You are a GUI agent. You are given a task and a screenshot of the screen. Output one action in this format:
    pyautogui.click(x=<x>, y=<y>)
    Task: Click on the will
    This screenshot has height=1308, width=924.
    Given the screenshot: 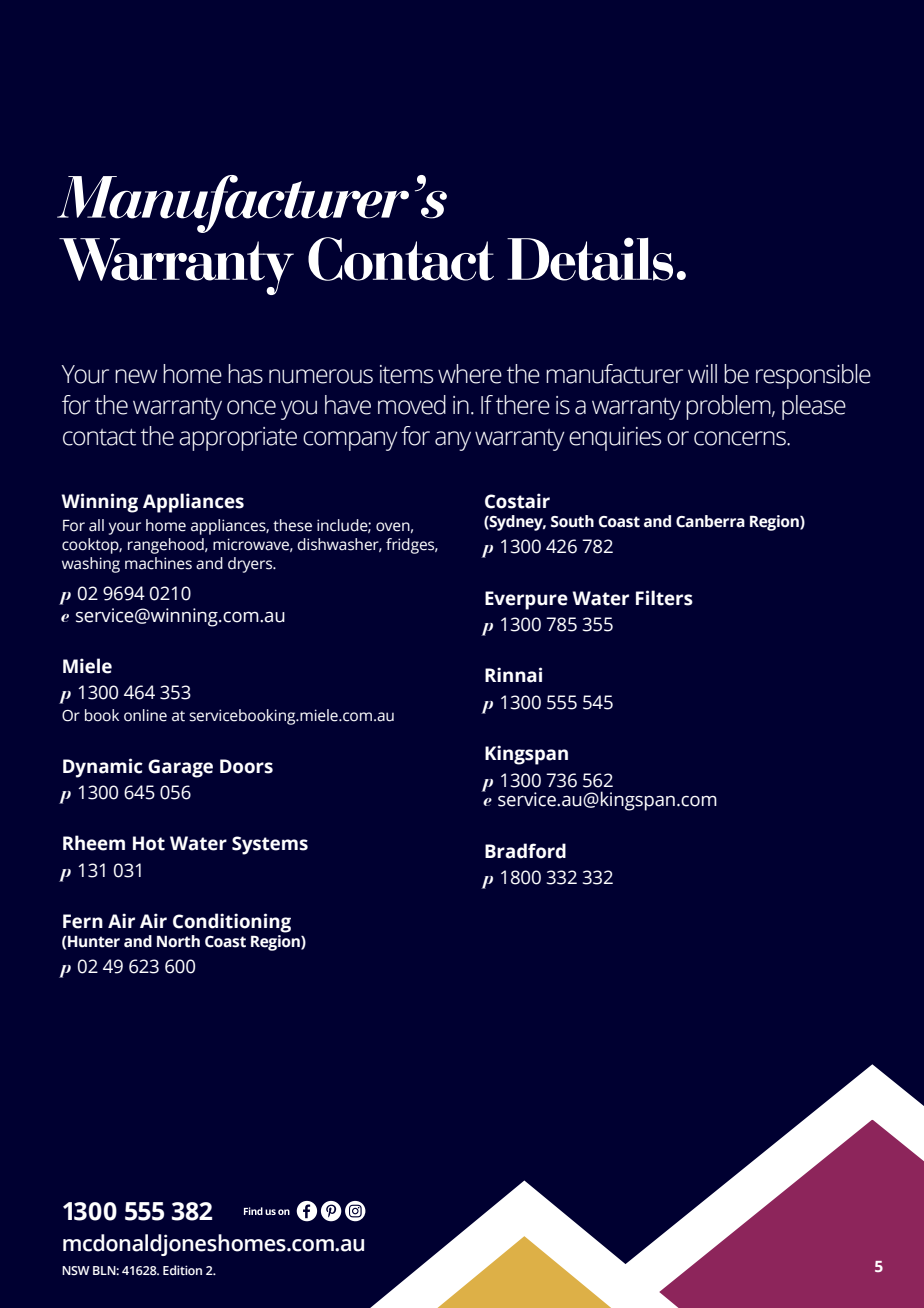 What is the action you would take?
    pyautogui.click(x=702, y=373)
